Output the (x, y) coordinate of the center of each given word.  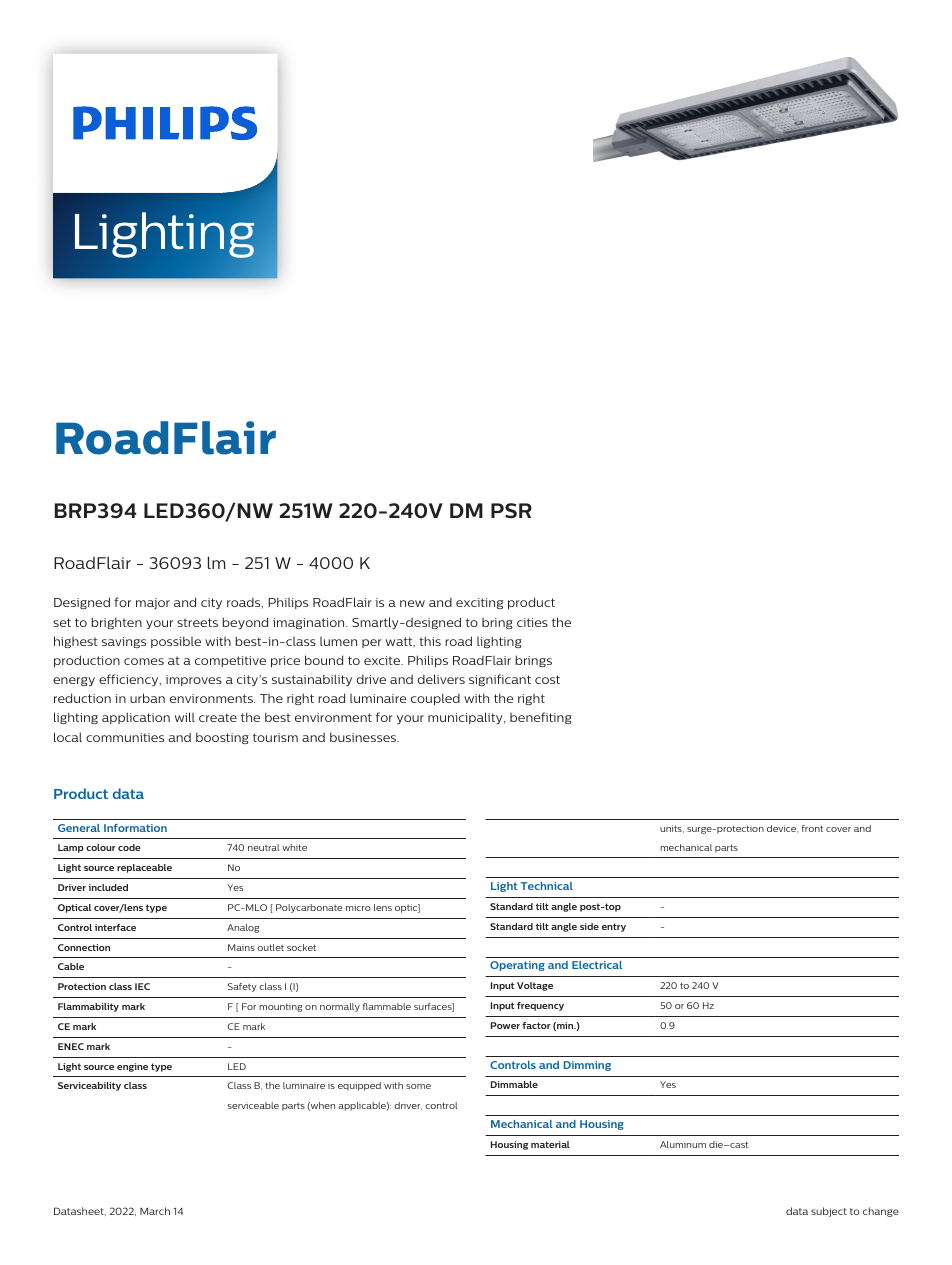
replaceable (144, 868)
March (155, 1211)
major (153, 603)
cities (532, 622)
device (782, 829)
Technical (547, 886)
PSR (511, 510)
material (550, 1144)
